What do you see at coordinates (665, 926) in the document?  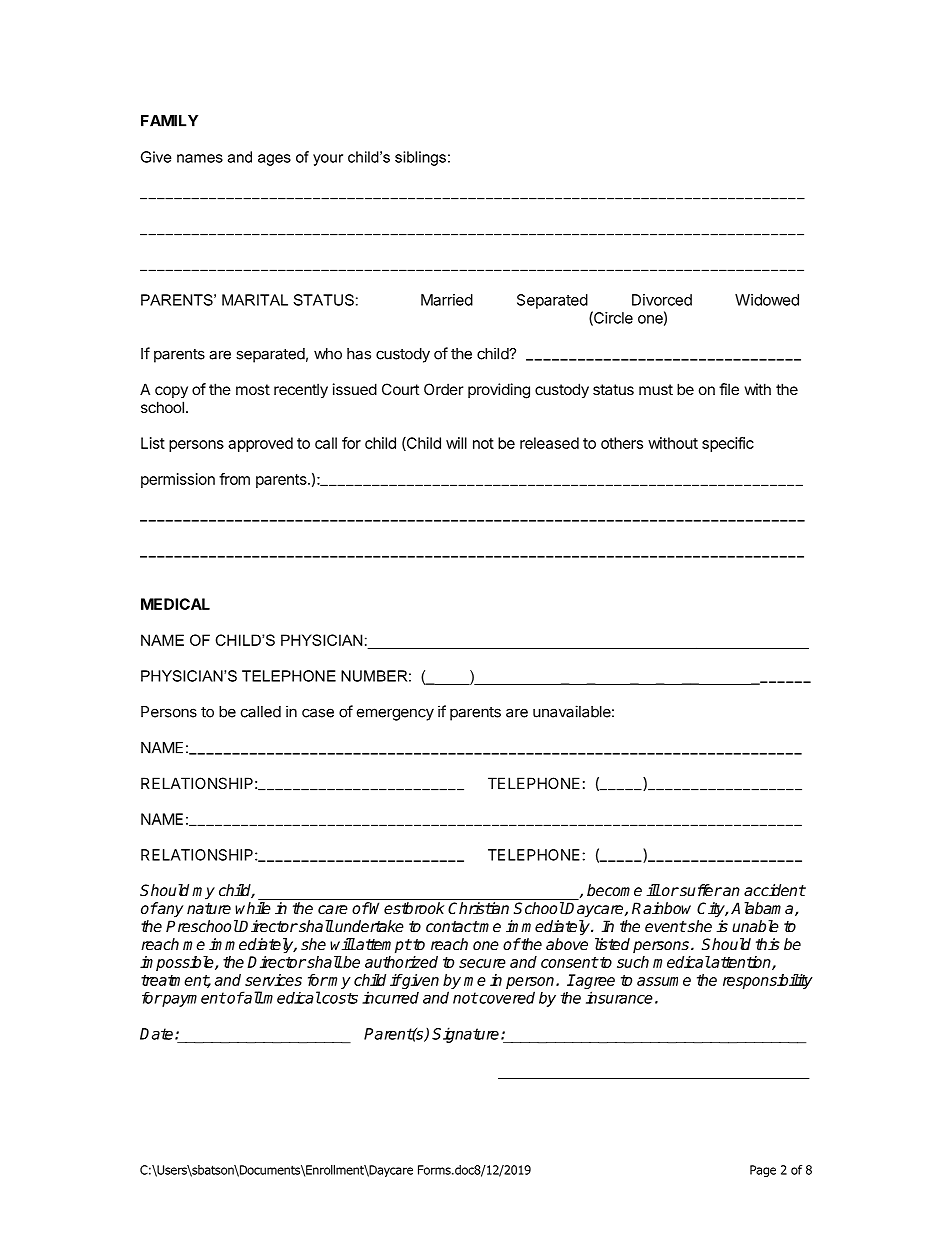 I see `event` at bounding box center [665, 926].
